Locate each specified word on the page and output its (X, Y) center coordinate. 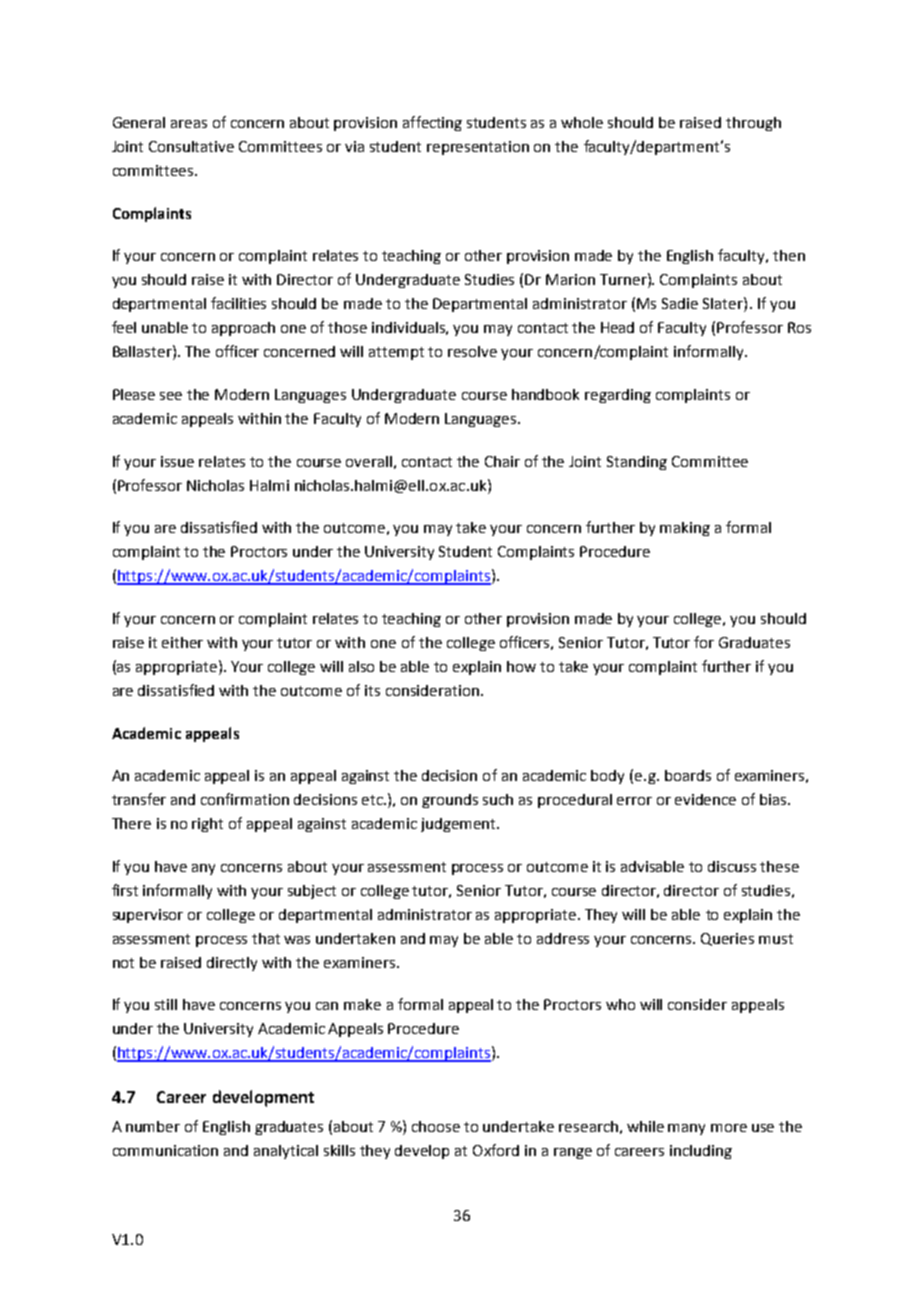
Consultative (191, 146)
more (729, 1128)
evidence (705, 799)
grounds (450, 801)
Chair (502, 461)
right (207, 825)
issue (177, 461)
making (685, 529)
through (753, 124)
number (153, 1126)
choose (436, 1126)
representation (478, 148)
